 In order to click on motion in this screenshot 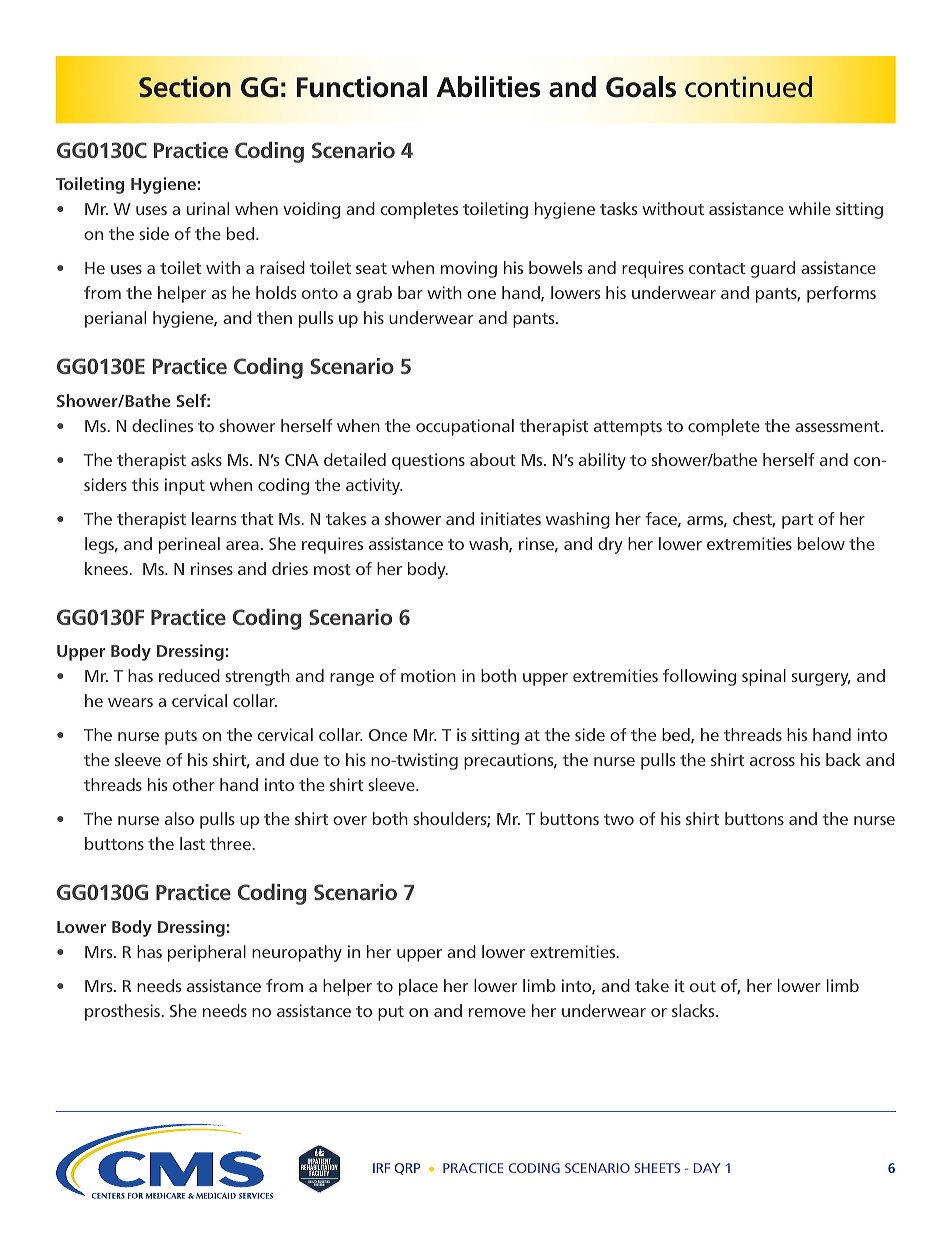, I will do `click(428, 675)`.
